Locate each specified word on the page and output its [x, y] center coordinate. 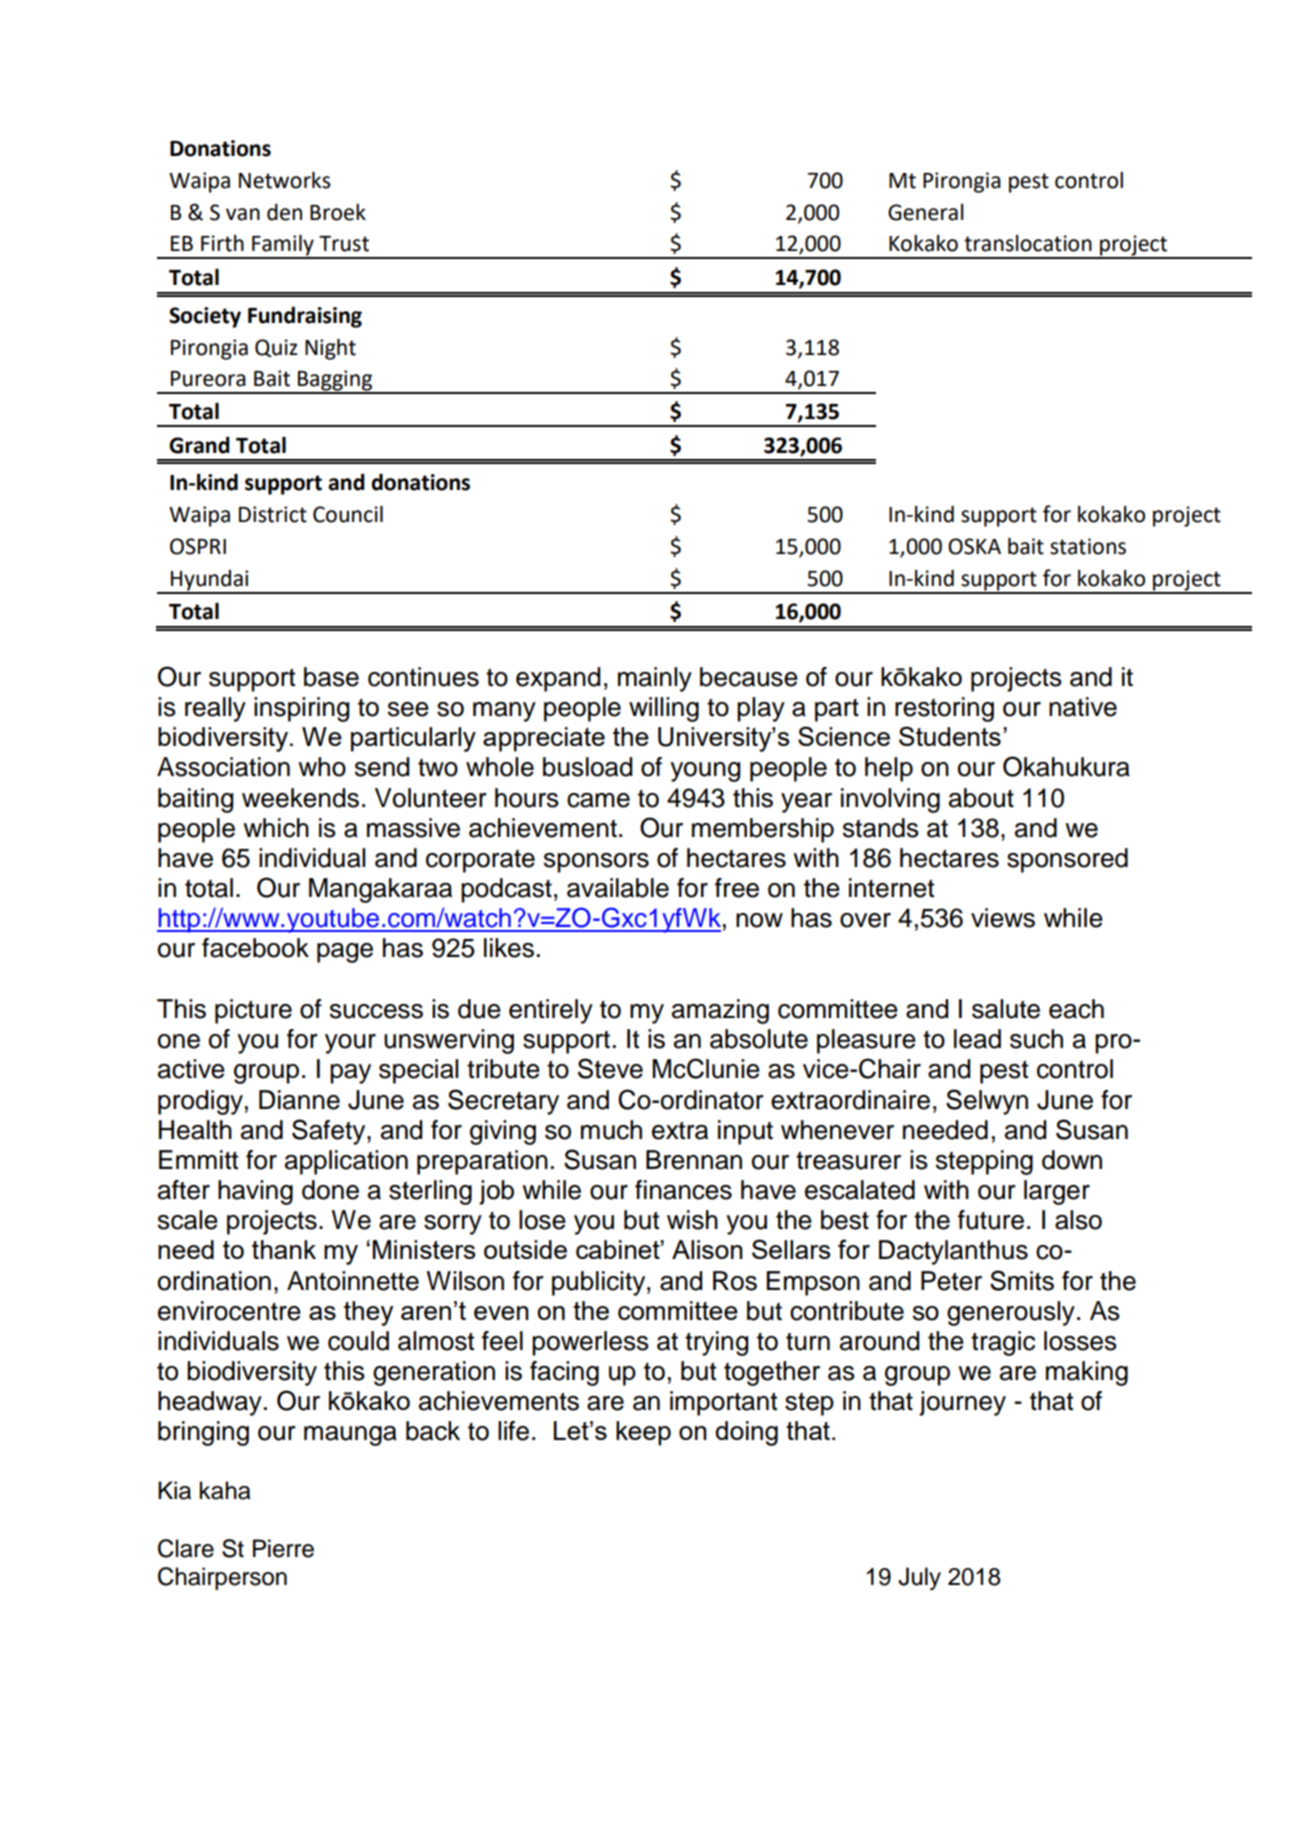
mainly [655, 679]
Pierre [283, 1548]
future [991, 1220]
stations [1088, 546]
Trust [344, 244]
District [273, 514]
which [276, 828]
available [618, 888]
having [255, 1192]
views [1003, 918]
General [926, 212]
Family [283, 246]
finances [683, 1190]
